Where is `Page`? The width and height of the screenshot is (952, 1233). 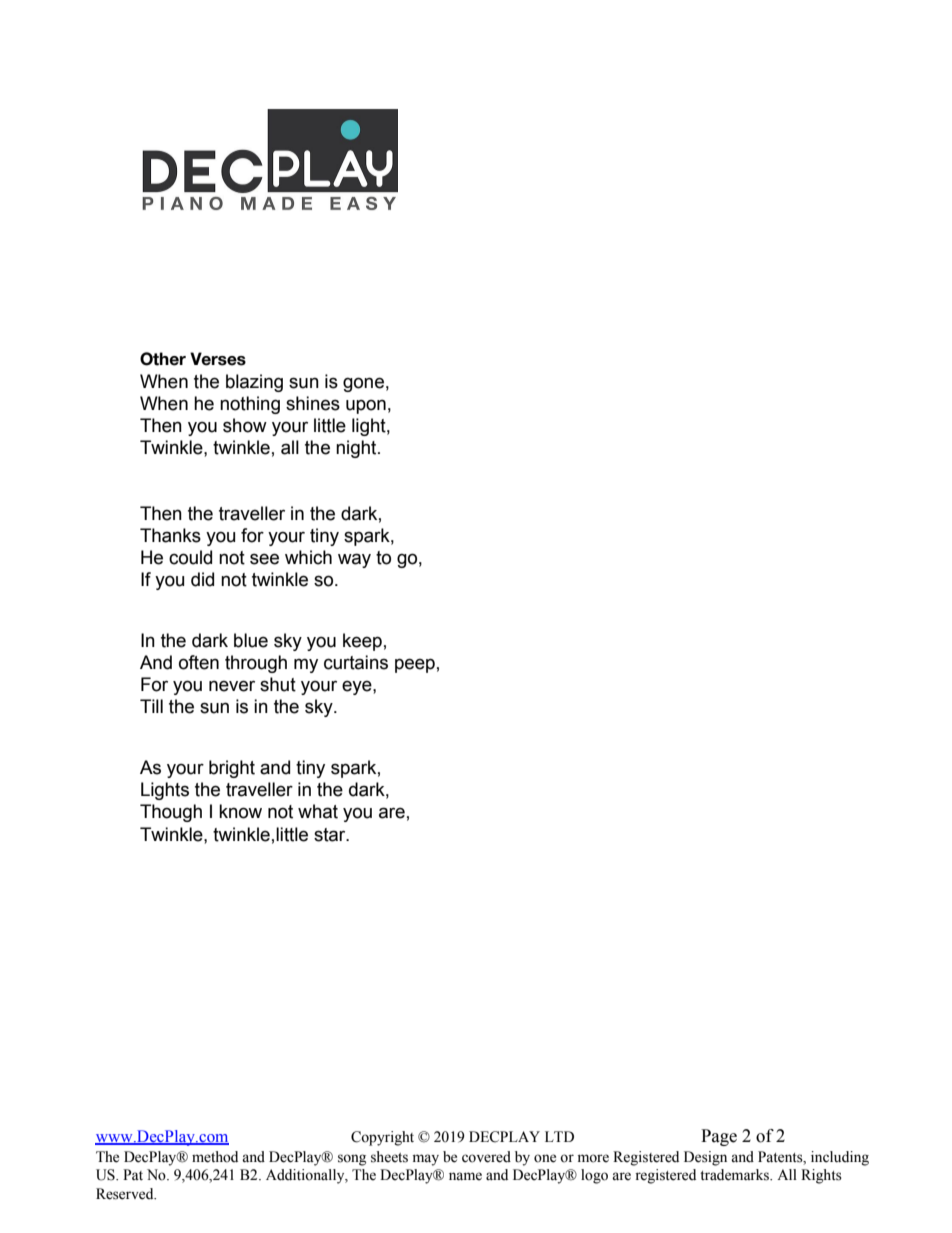
Page is located at coordinates (719, 1137).
